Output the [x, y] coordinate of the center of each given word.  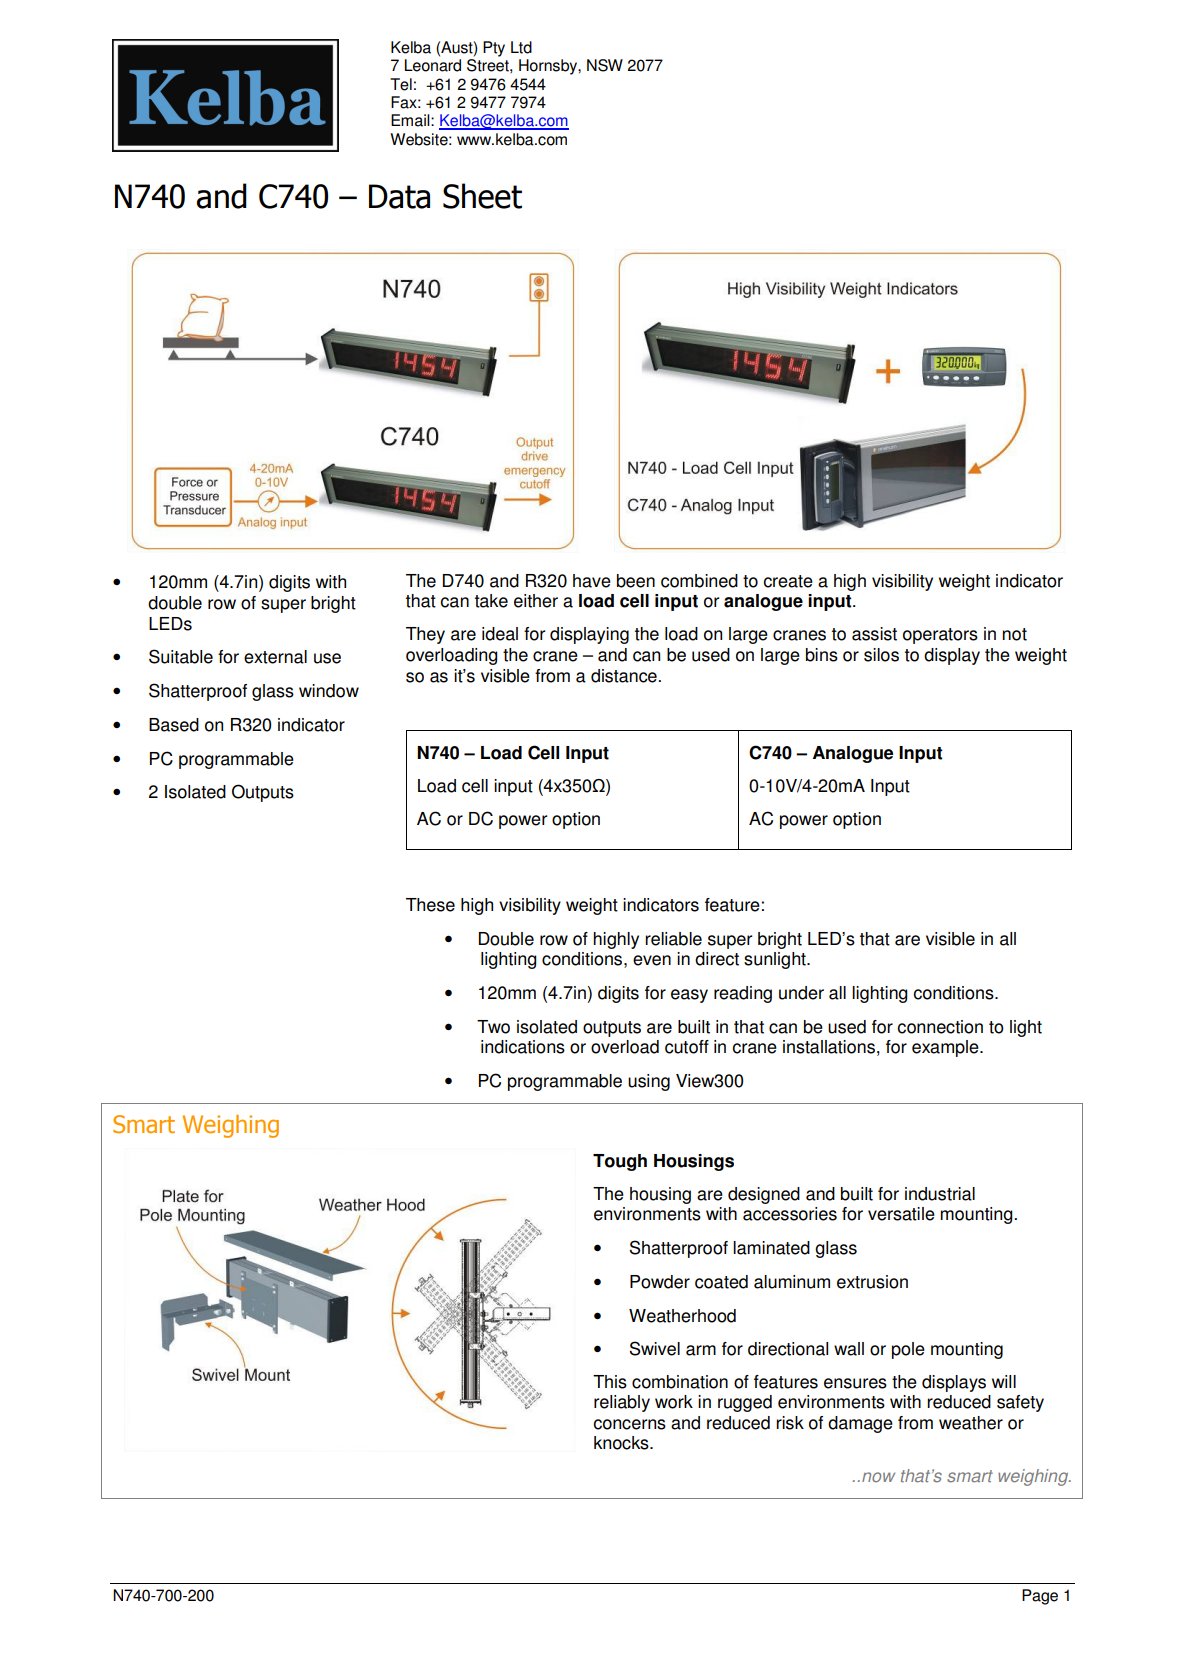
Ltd [521, 47]
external [275, 657]
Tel [401, 84]
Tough [620, 1162]
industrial [940, 1194]
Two [493, 1027]
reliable [673, 939]
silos [881, 655]
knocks [622, 1443]
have [592, 581]
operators [940, 636]
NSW [605, 65]
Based [174, 725]
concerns [629, 1424]
